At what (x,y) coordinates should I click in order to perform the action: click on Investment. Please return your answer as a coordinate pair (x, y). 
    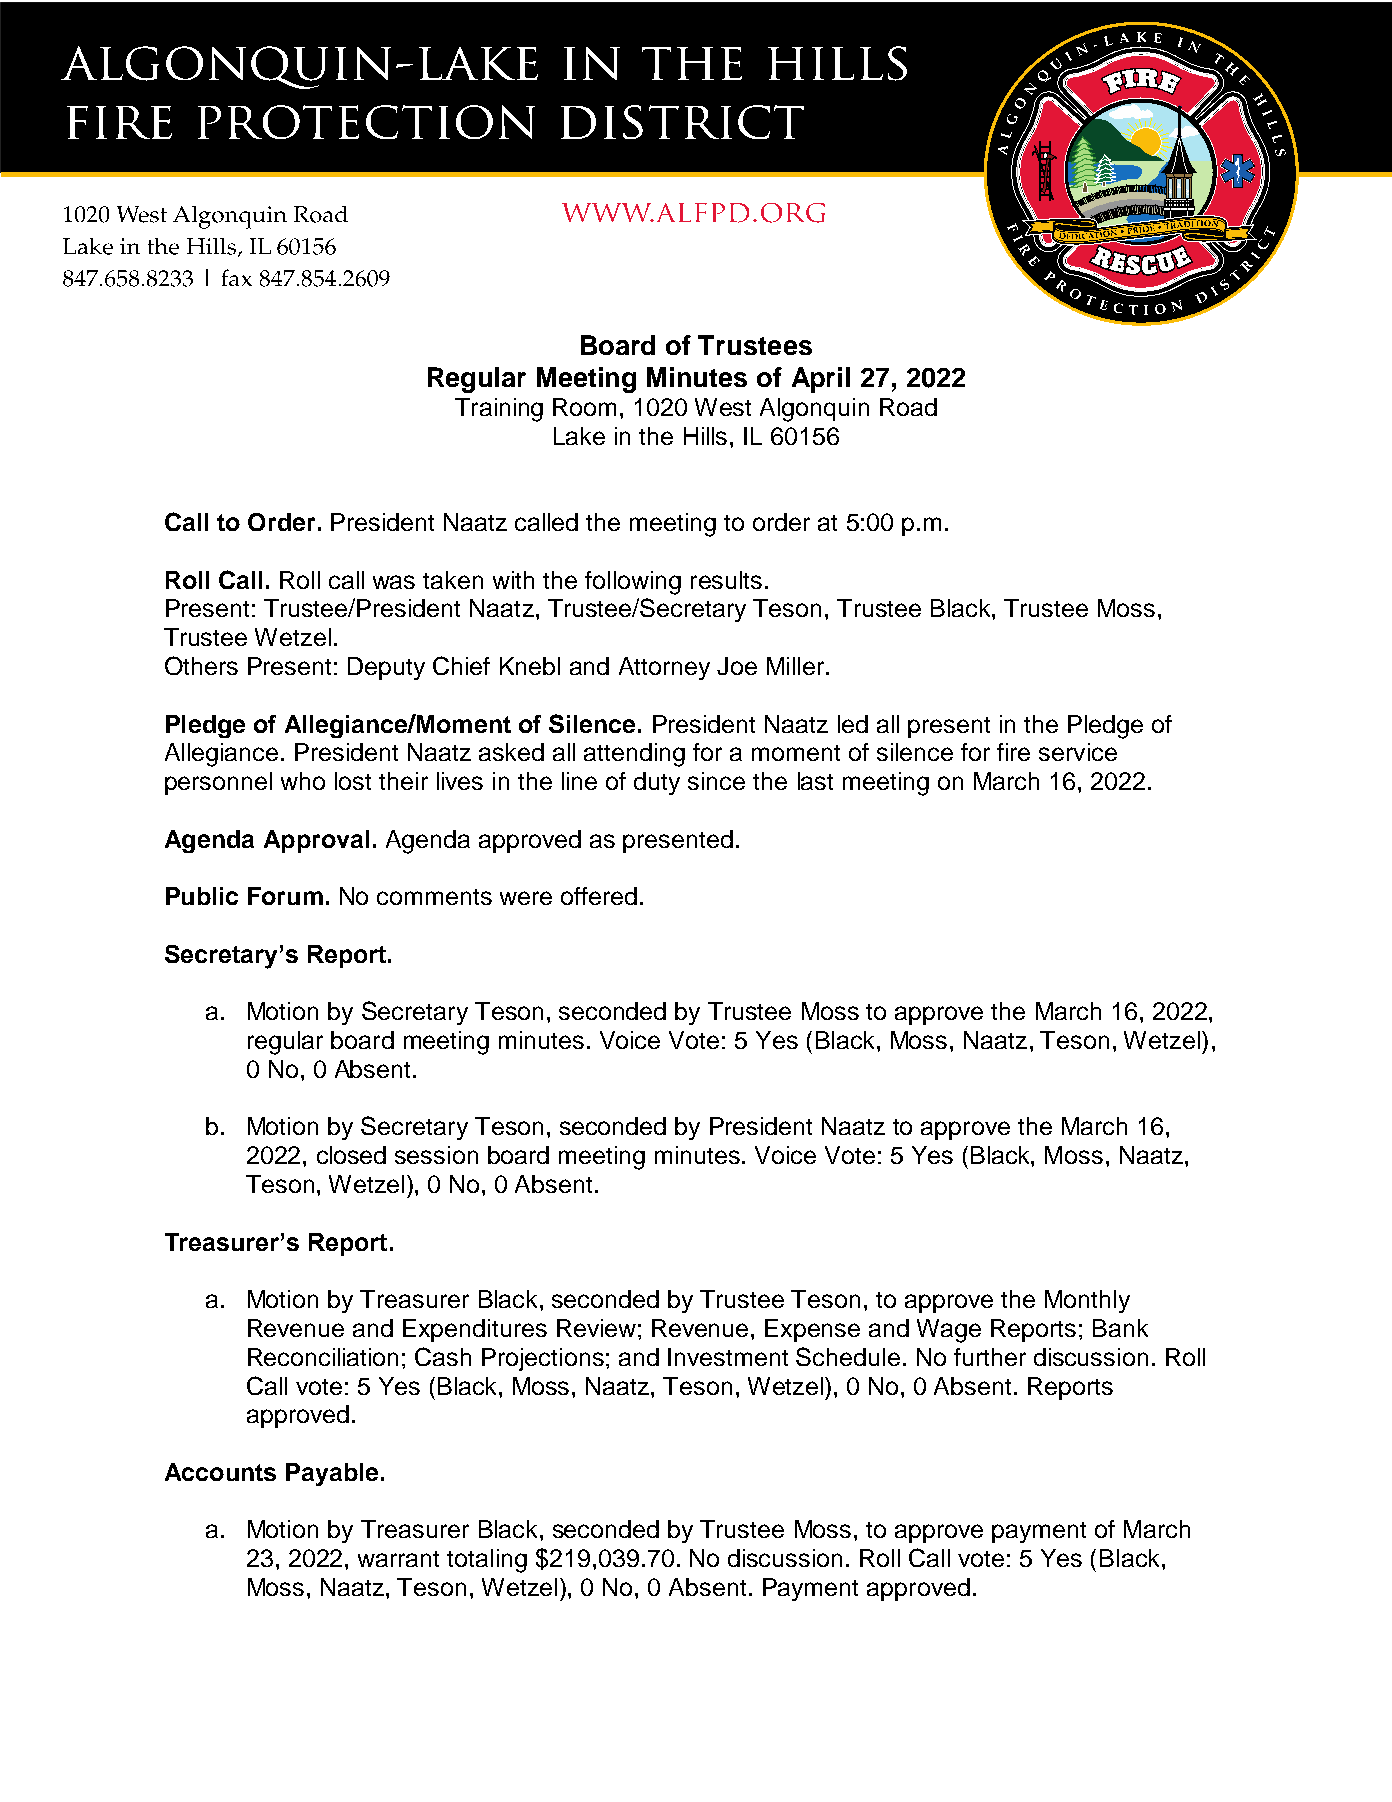
    Looking at the image, I should click on (728, 1357).
